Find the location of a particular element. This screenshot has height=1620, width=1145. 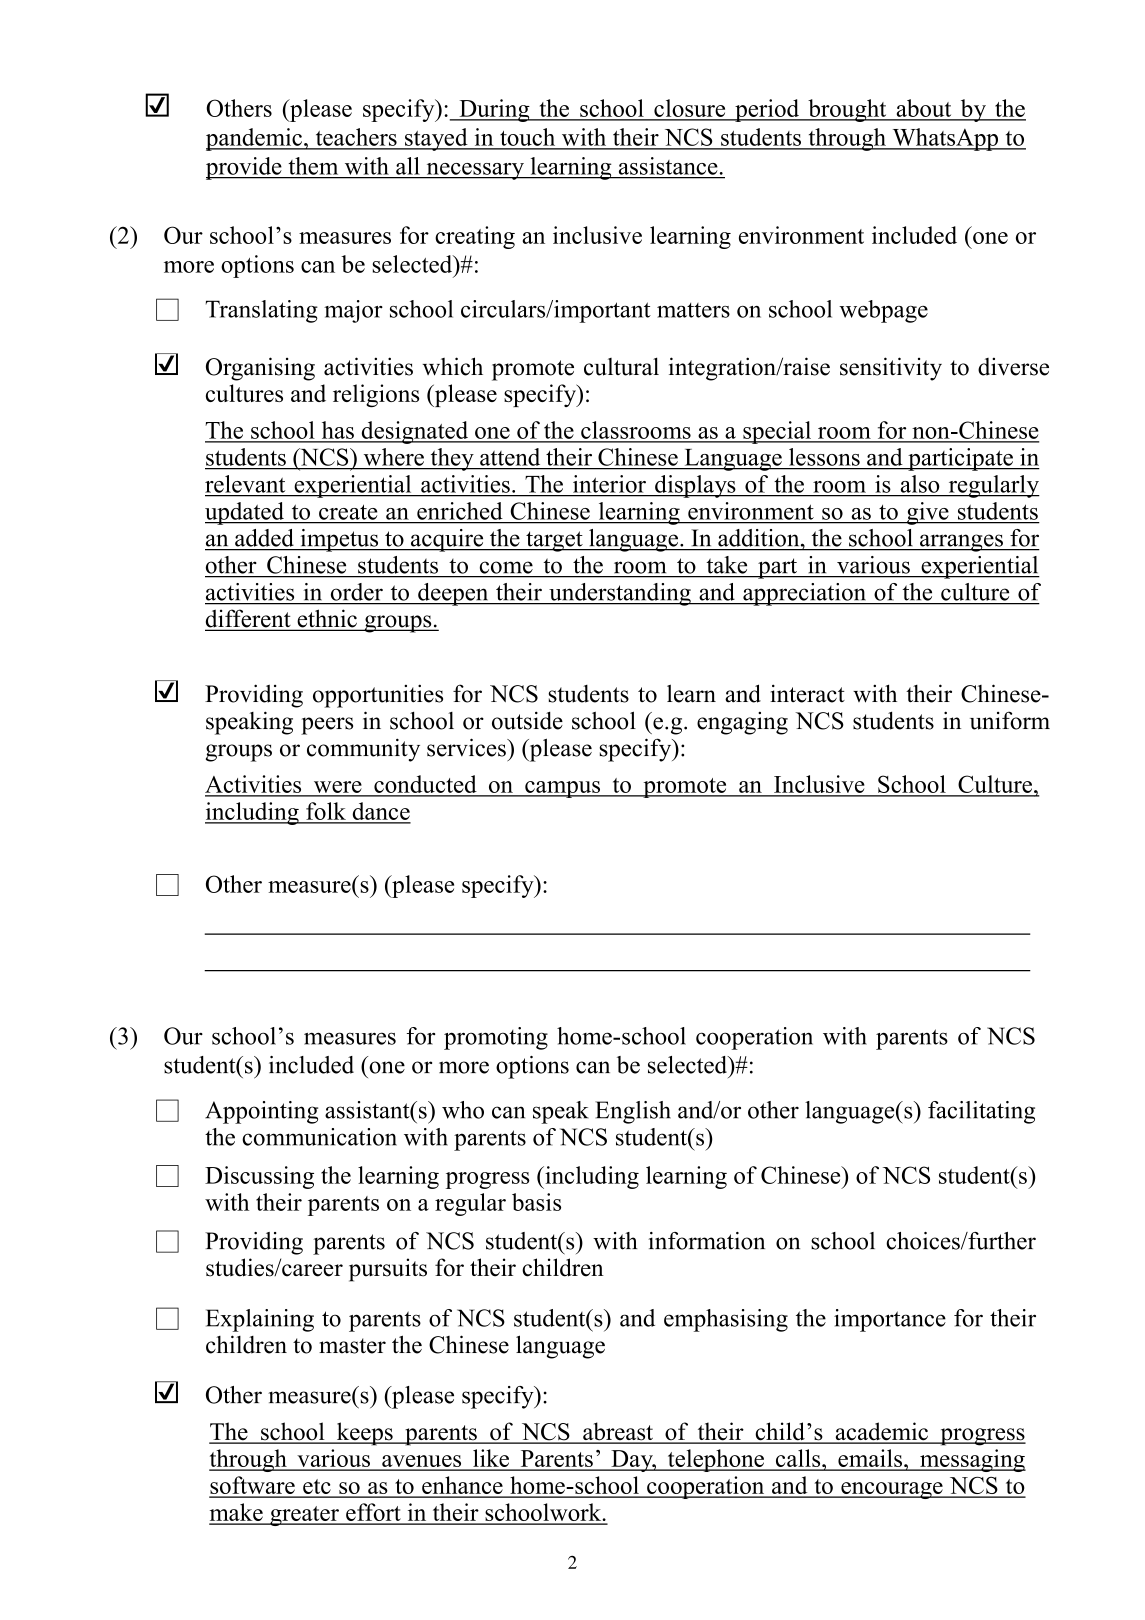

assistance is located at coordinates (668, 166).
